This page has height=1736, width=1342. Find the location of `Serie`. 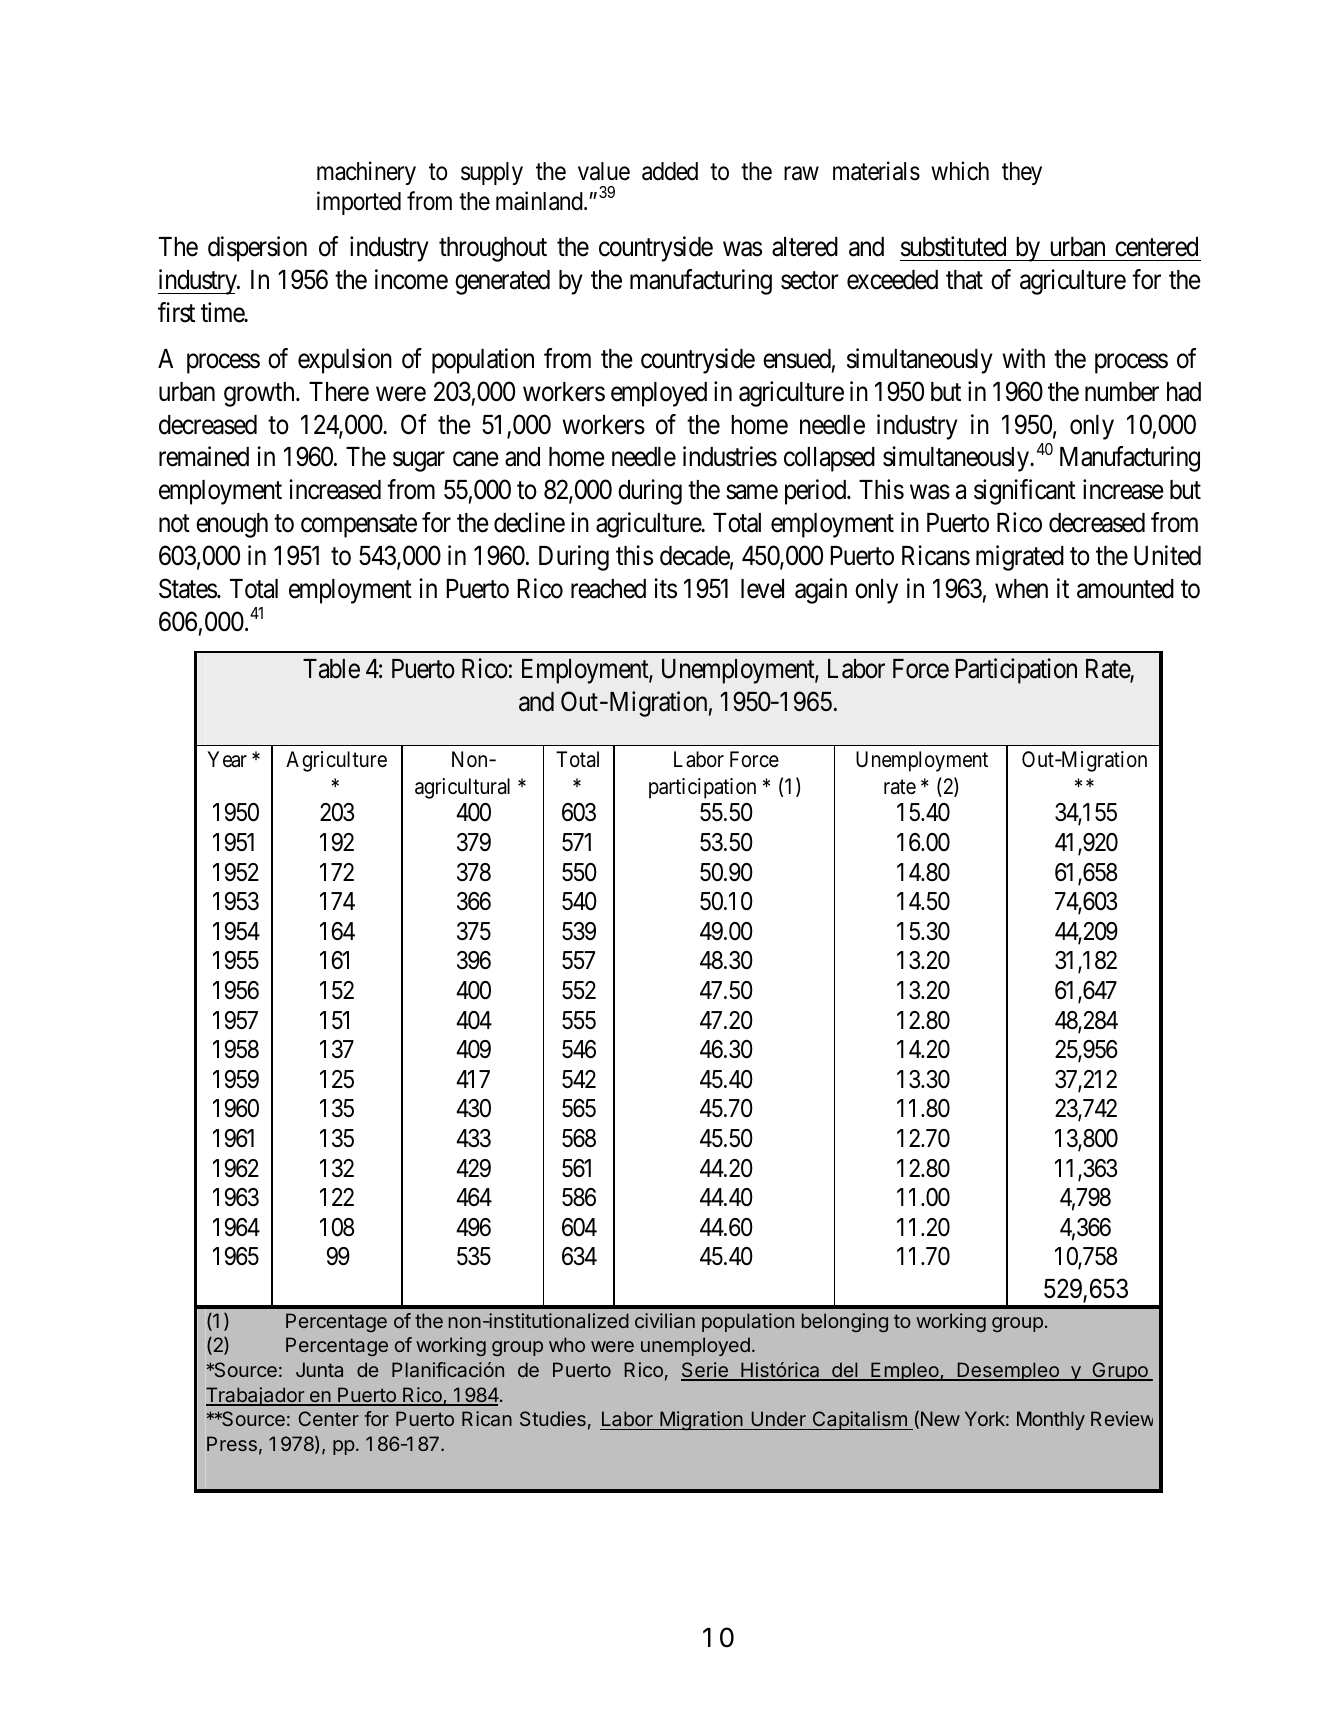

Serie is located at coordinates (705, 1371).
